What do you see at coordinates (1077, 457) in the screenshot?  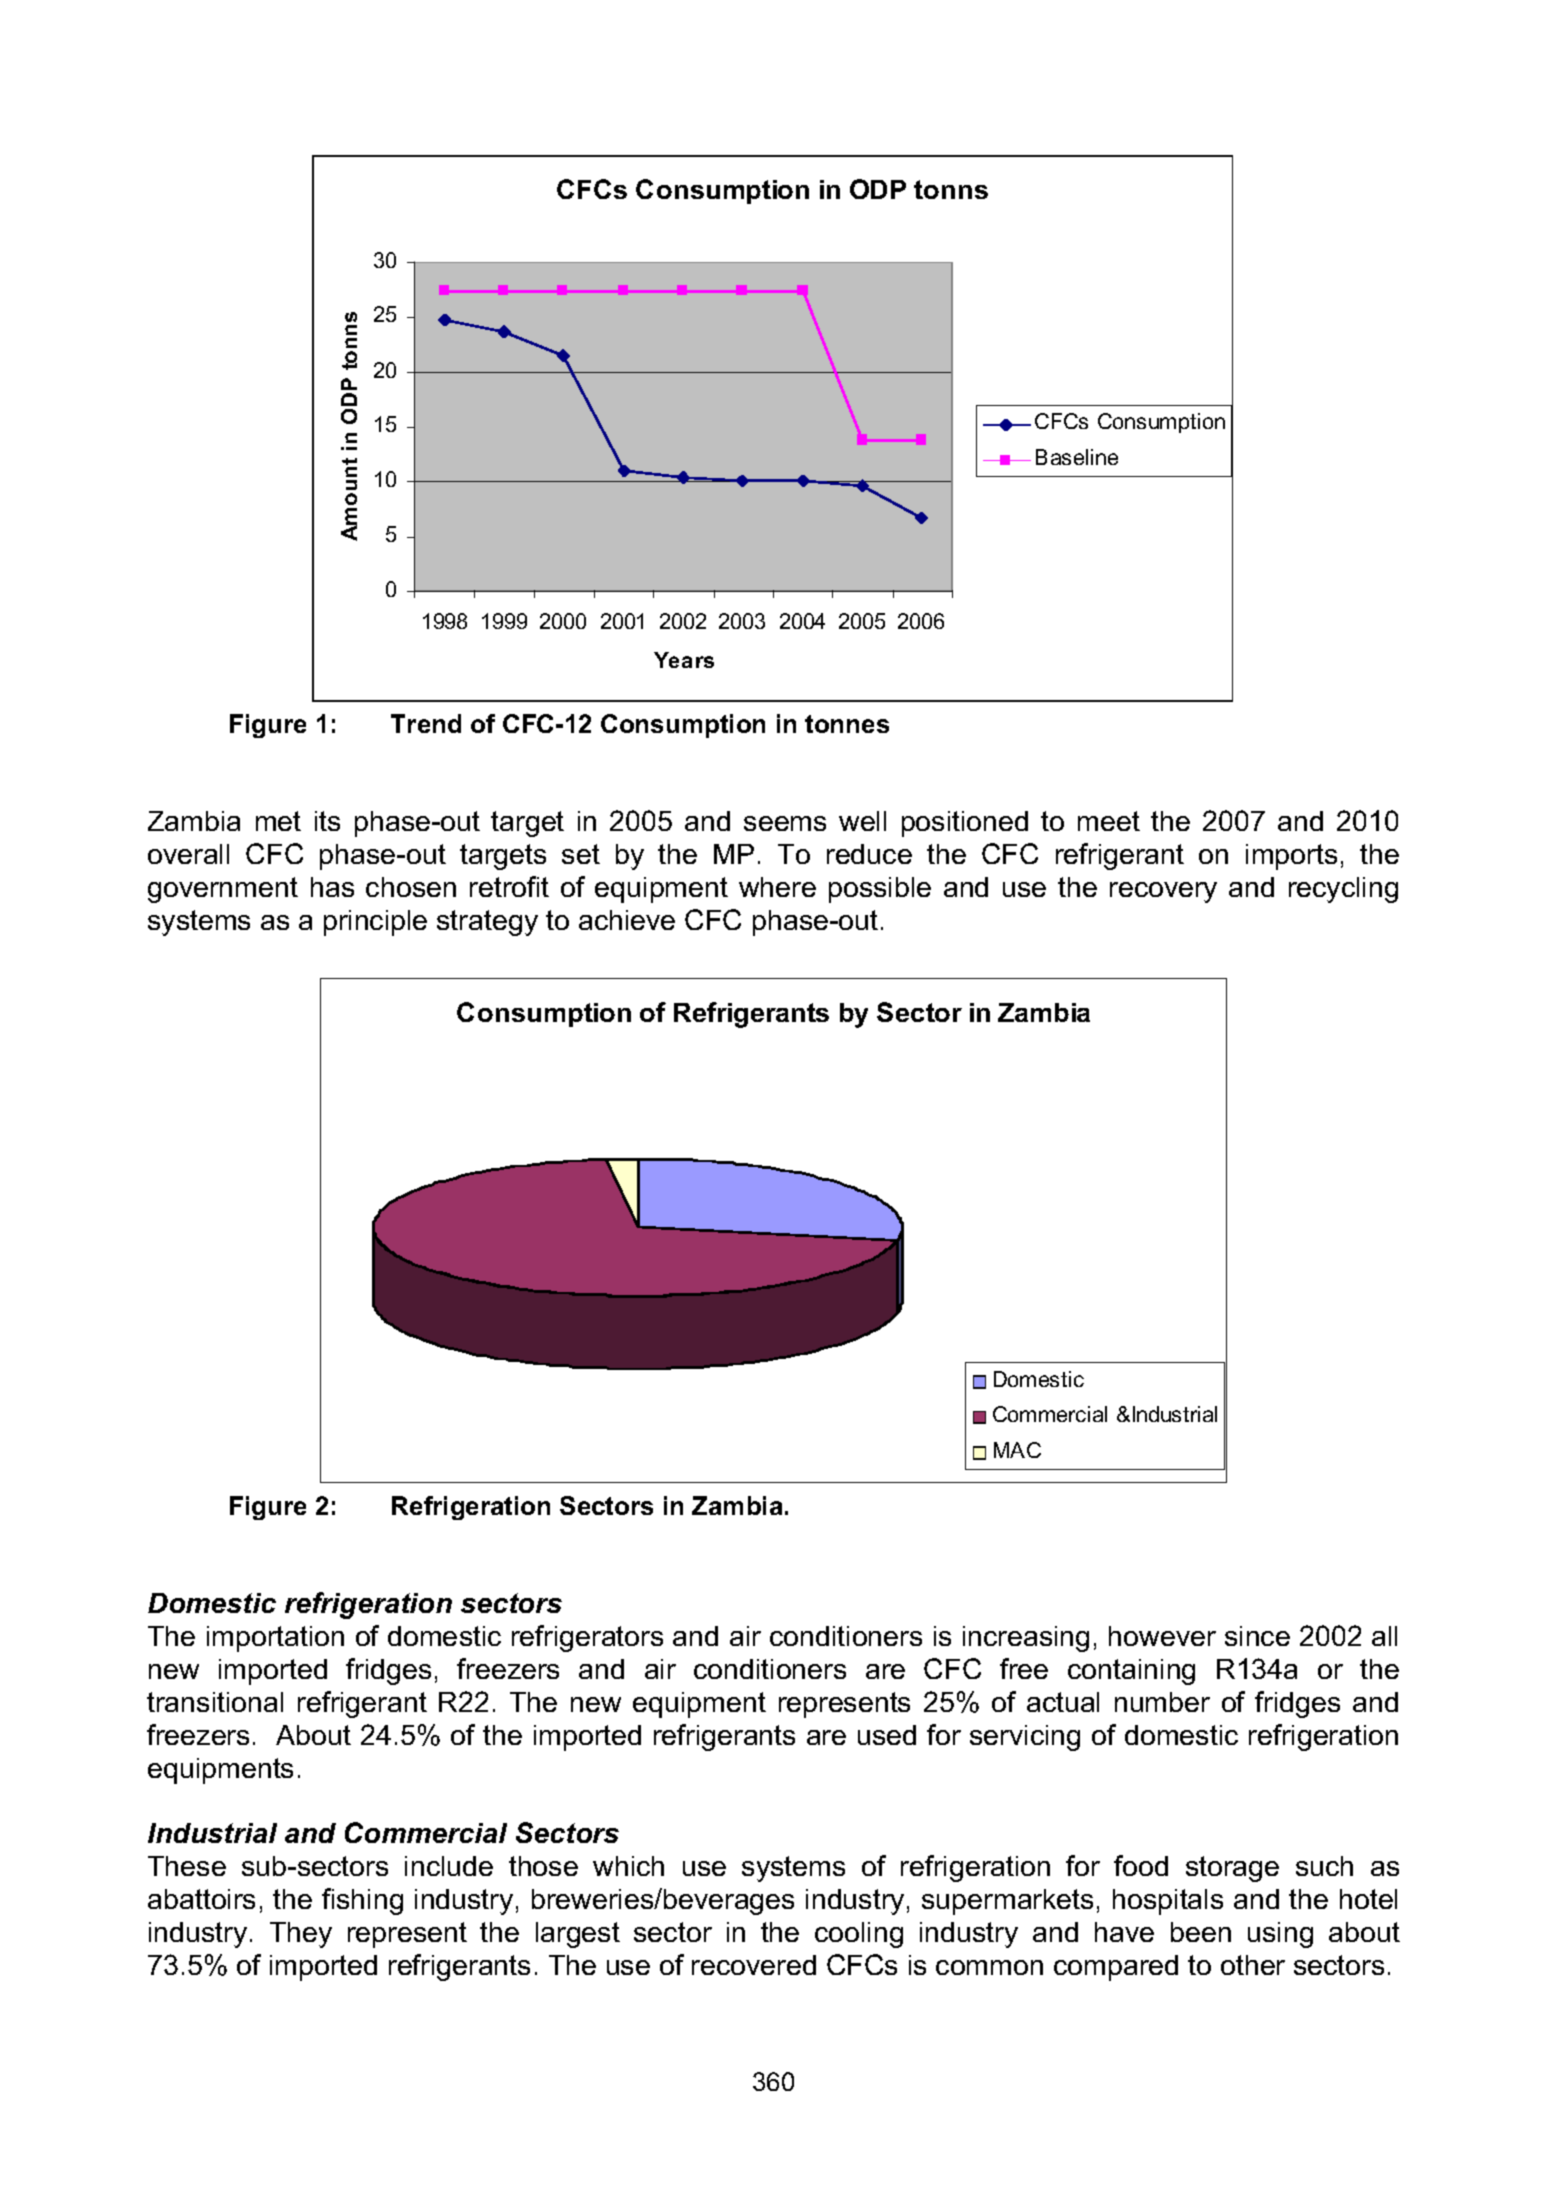 I see `Baseline` at bounding box center [1077, 457].
